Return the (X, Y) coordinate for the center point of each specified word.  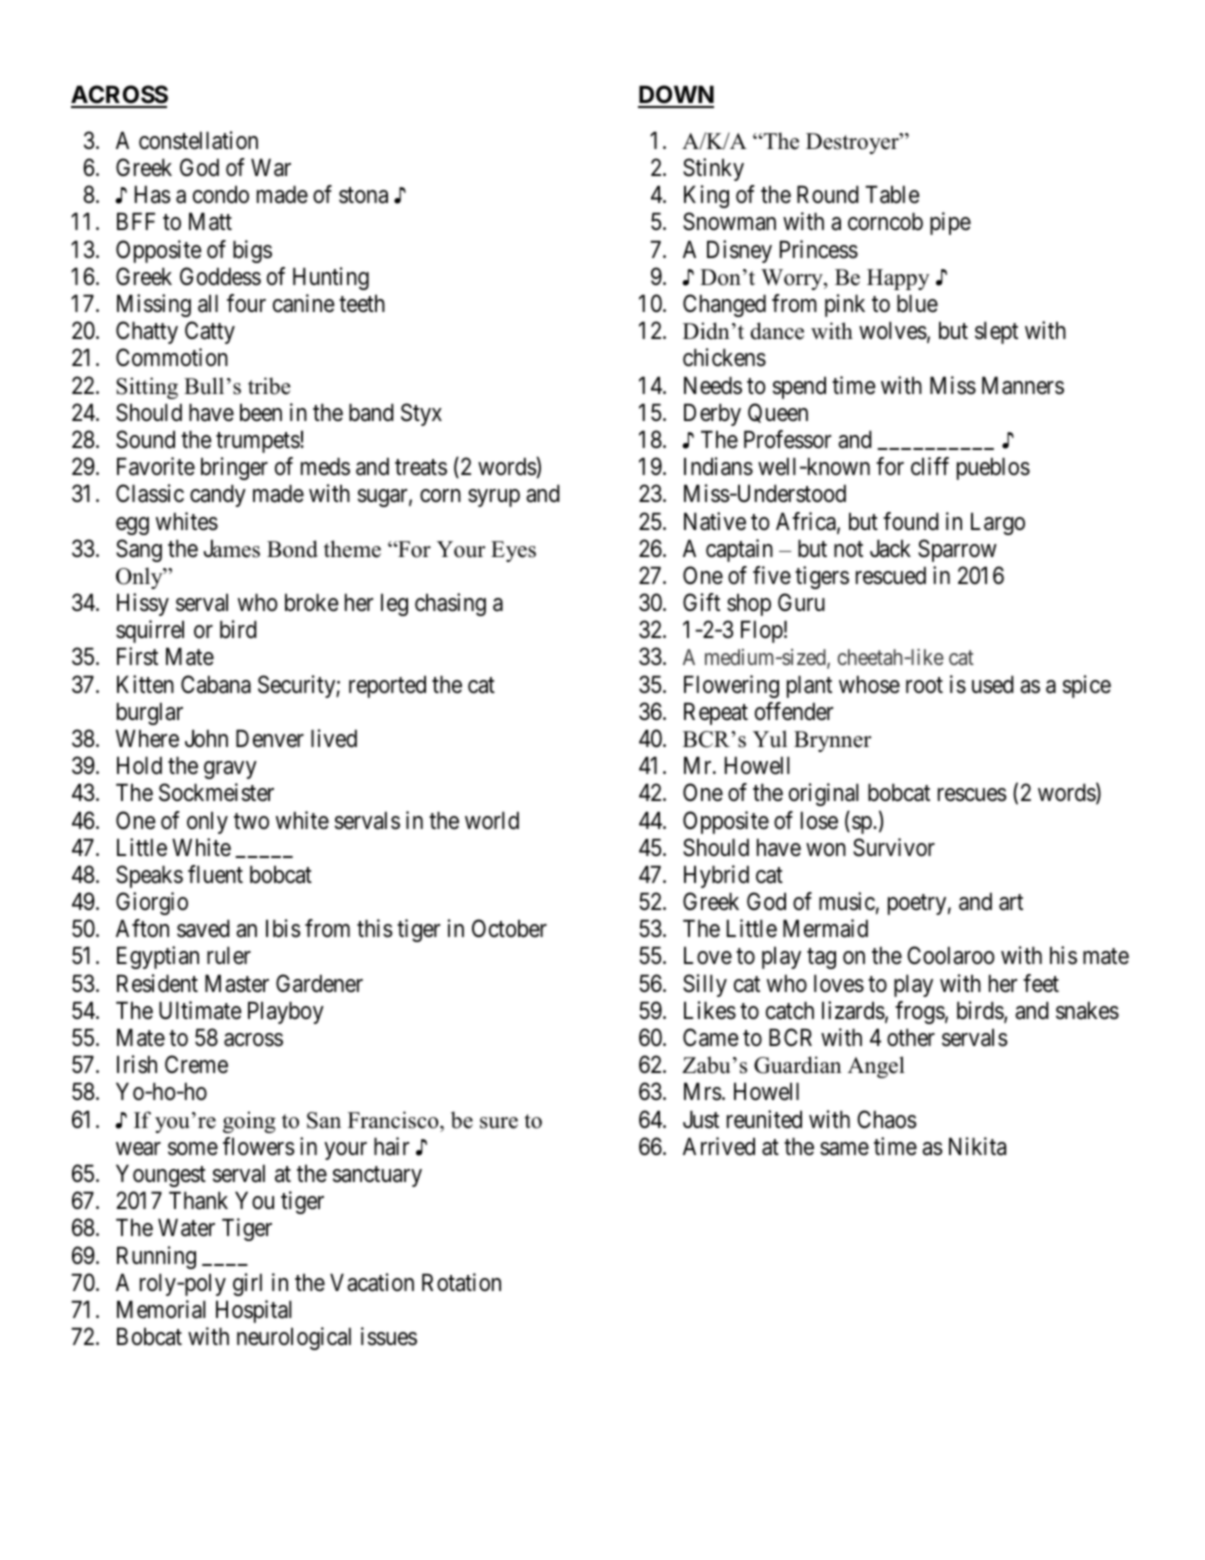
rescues (972, 795)
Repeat (716, 713)
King (706, 196)
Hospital (254, 1311)
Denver (270, 738)
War (271, 167)
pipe (950, 223)
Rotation (461, 1282)
